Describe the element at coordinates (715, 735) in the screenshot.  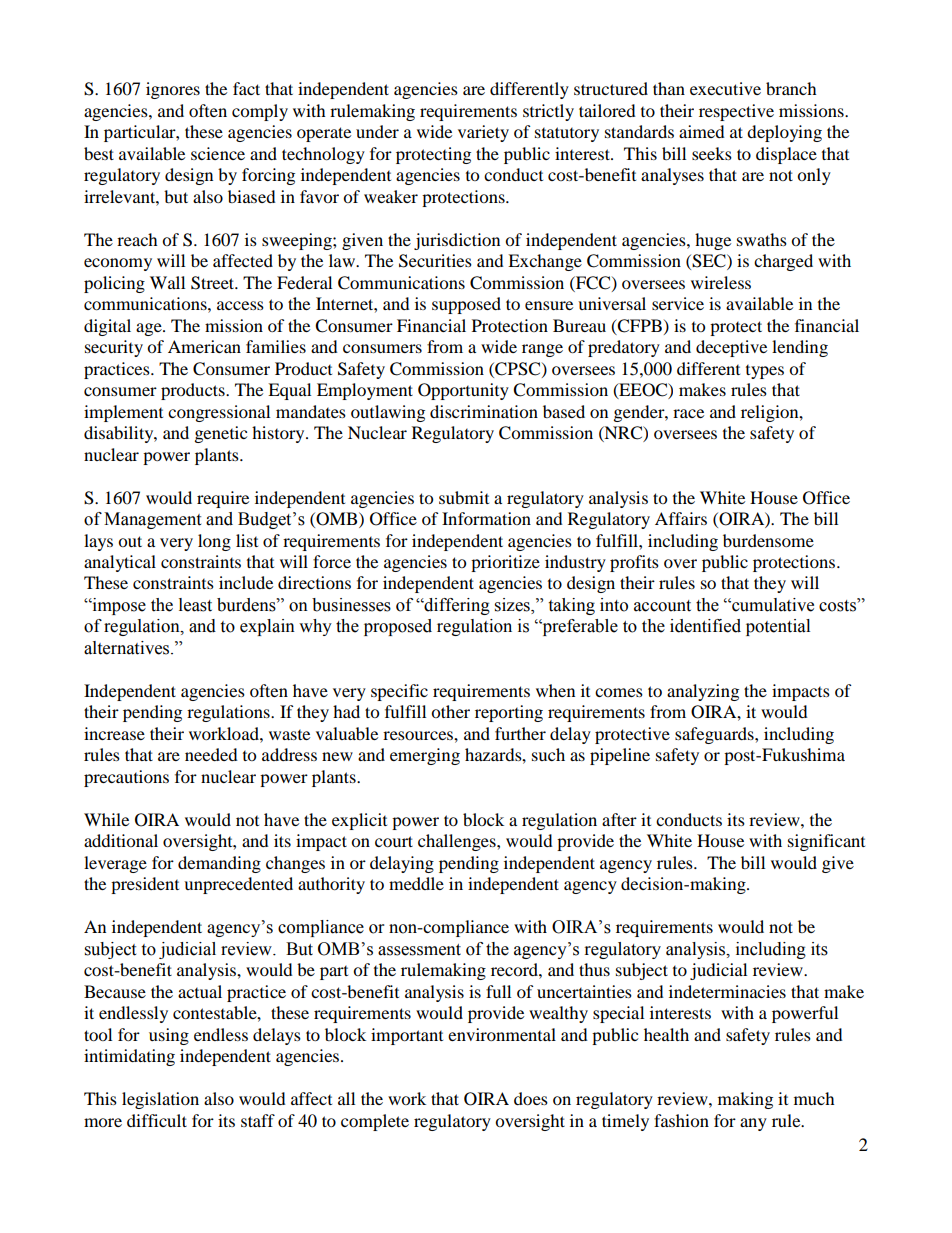
I see `safeguards` at that location.
